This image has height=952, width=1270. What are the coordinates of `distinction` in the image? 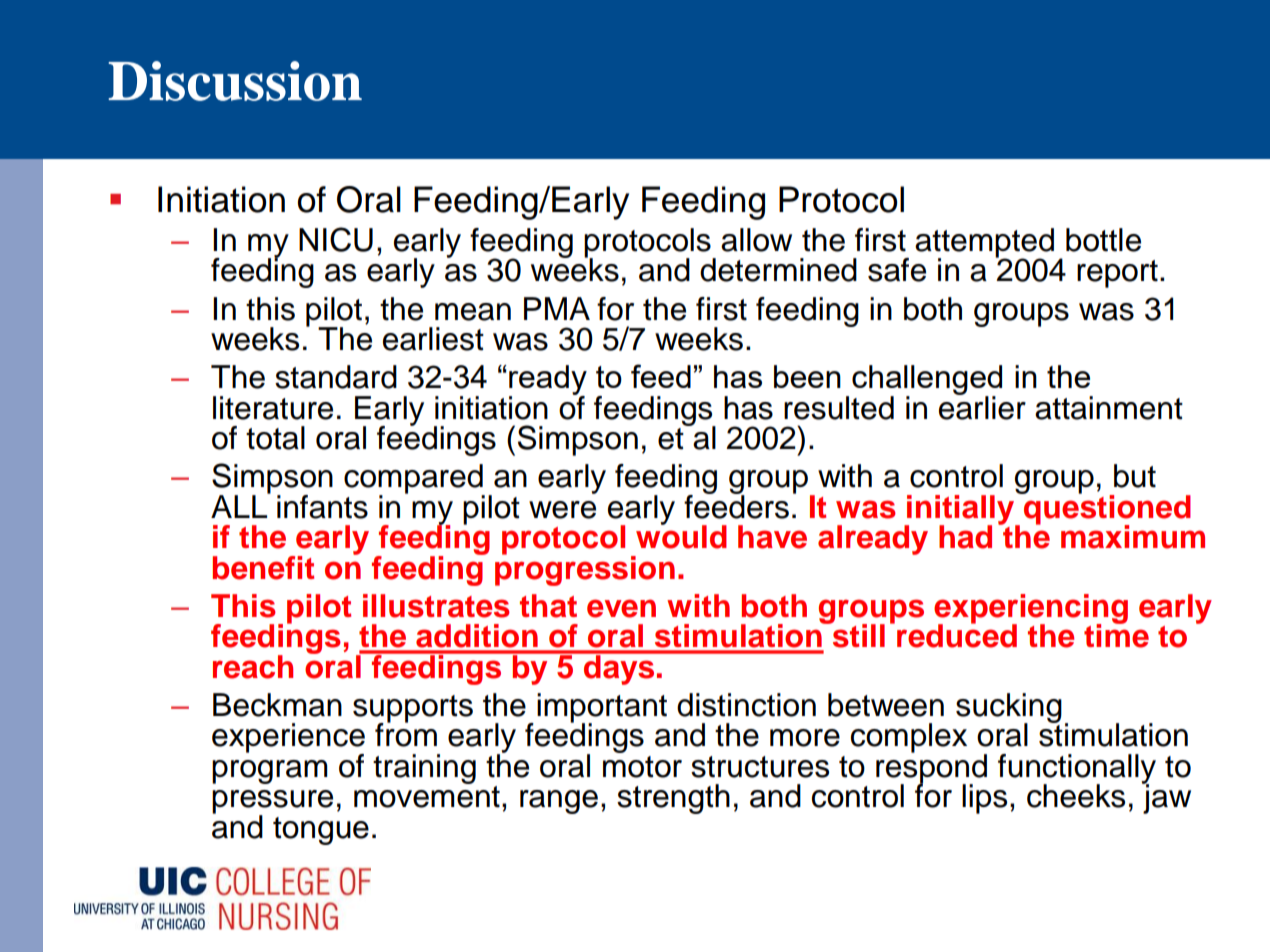 It's located at (746, 705).
